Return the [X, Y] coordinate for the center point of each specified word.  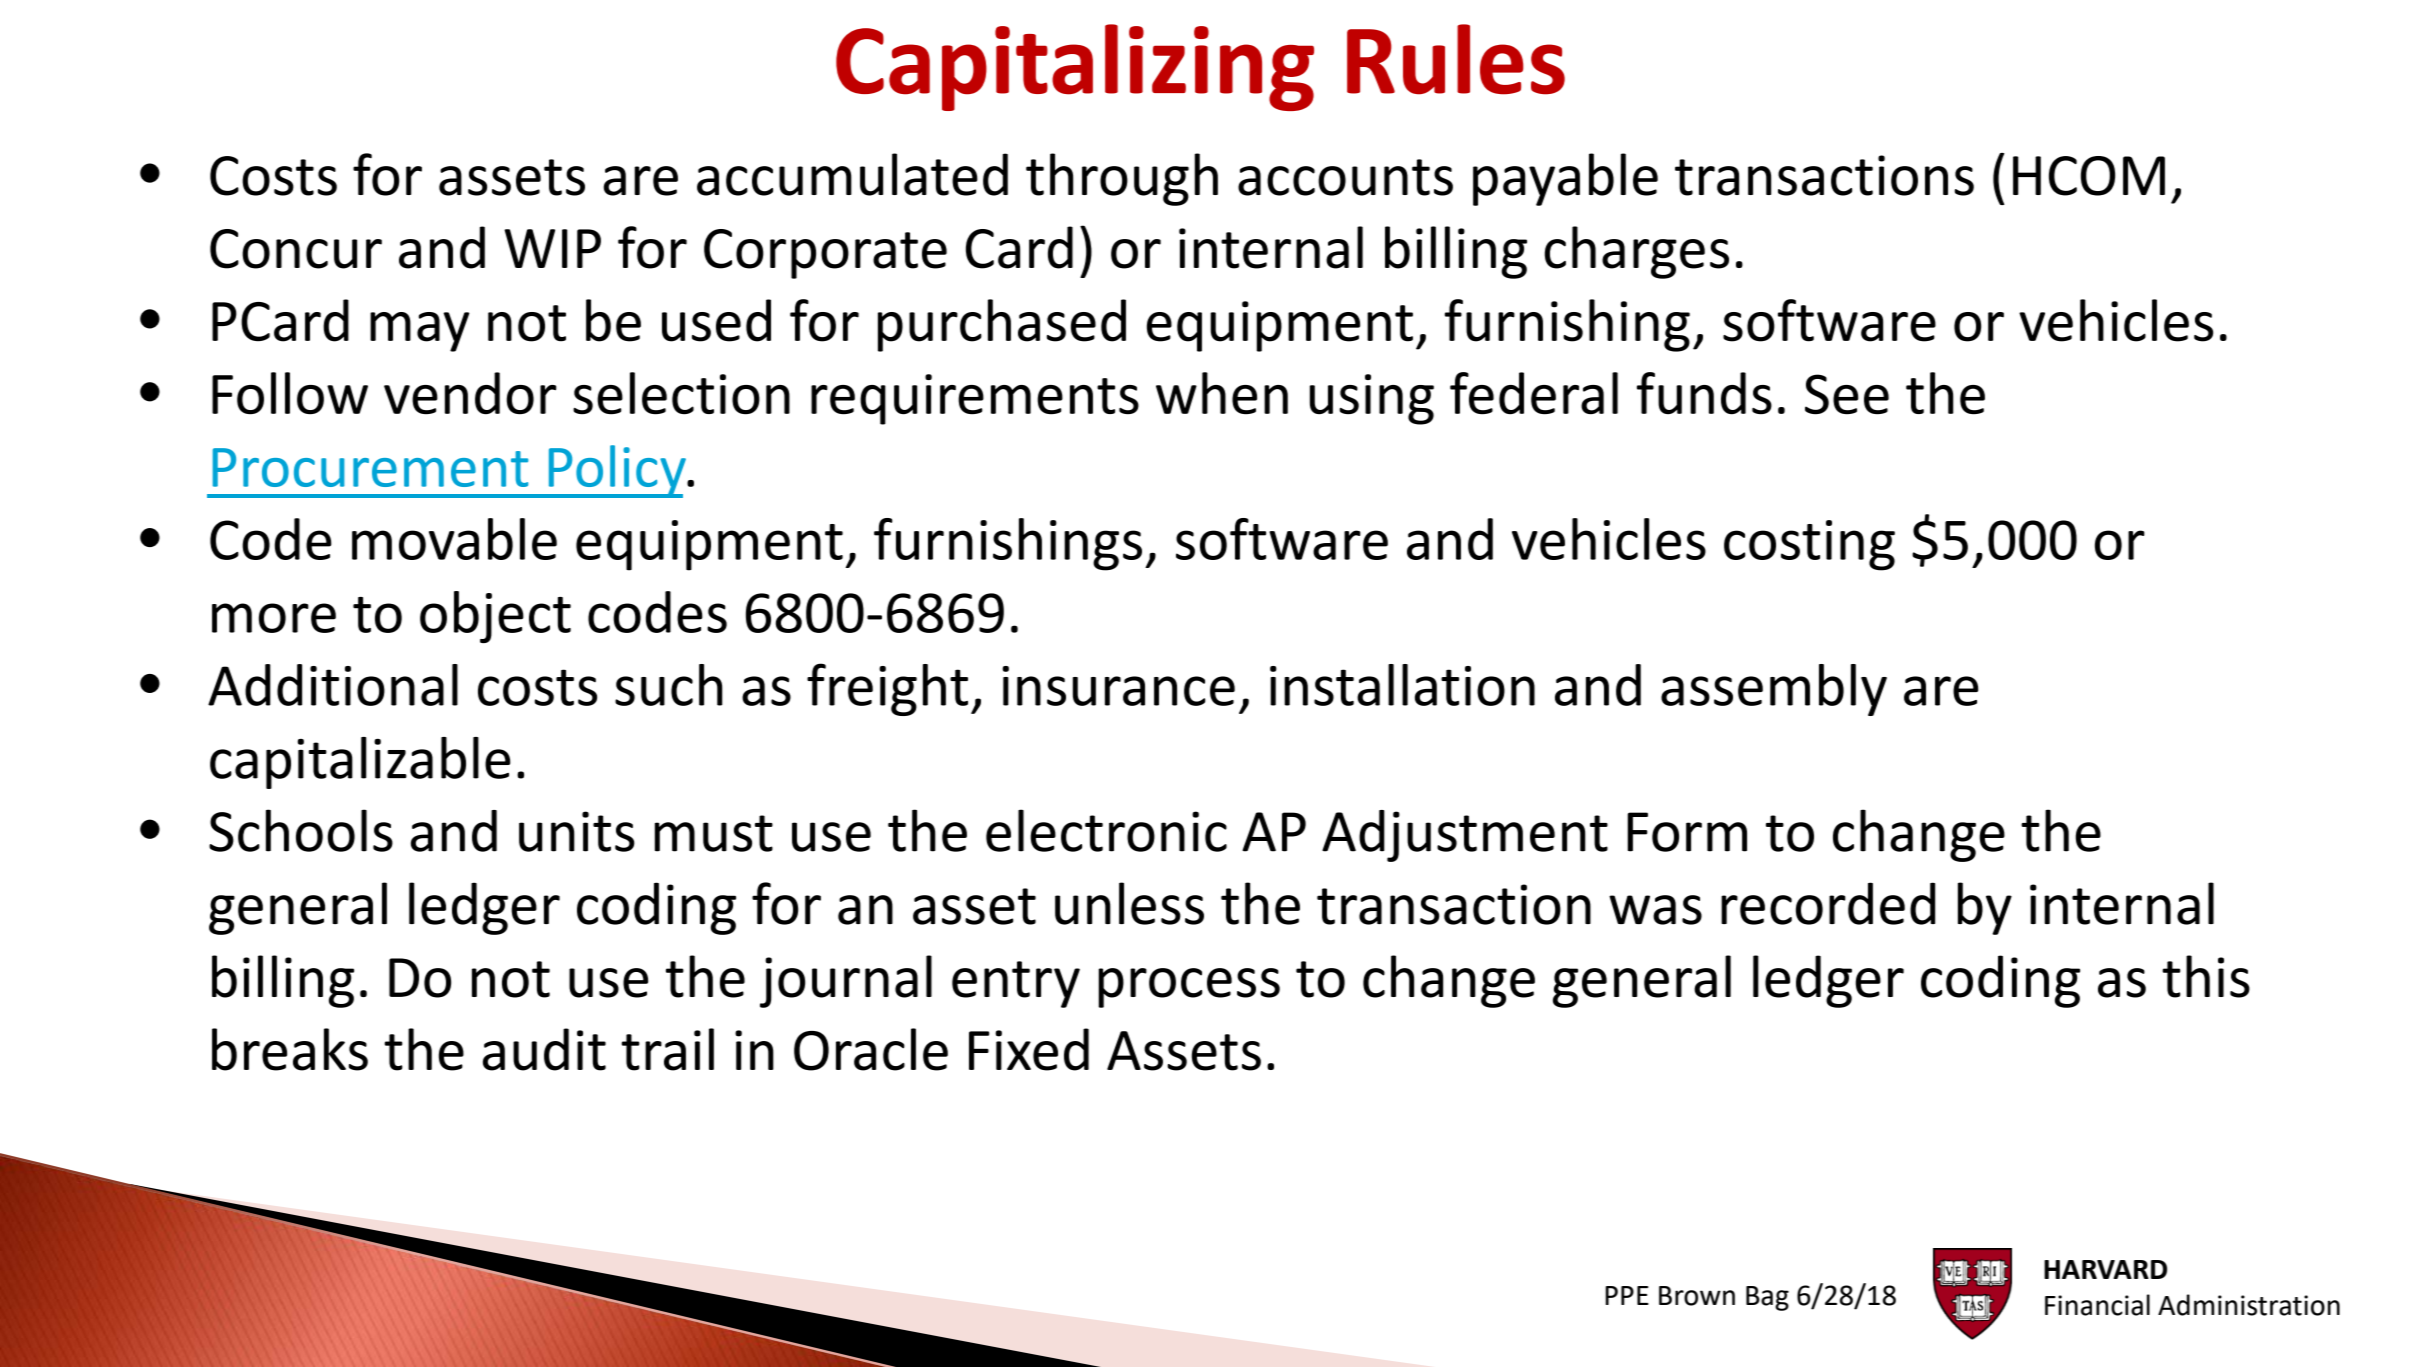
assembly [1774, 690]
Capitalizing [1075, 67]
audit [544, 1049]
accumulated [852, 174]
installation [1402, 685]
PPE [1627, 1295]
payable [1565, 179]
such [669, 685]
